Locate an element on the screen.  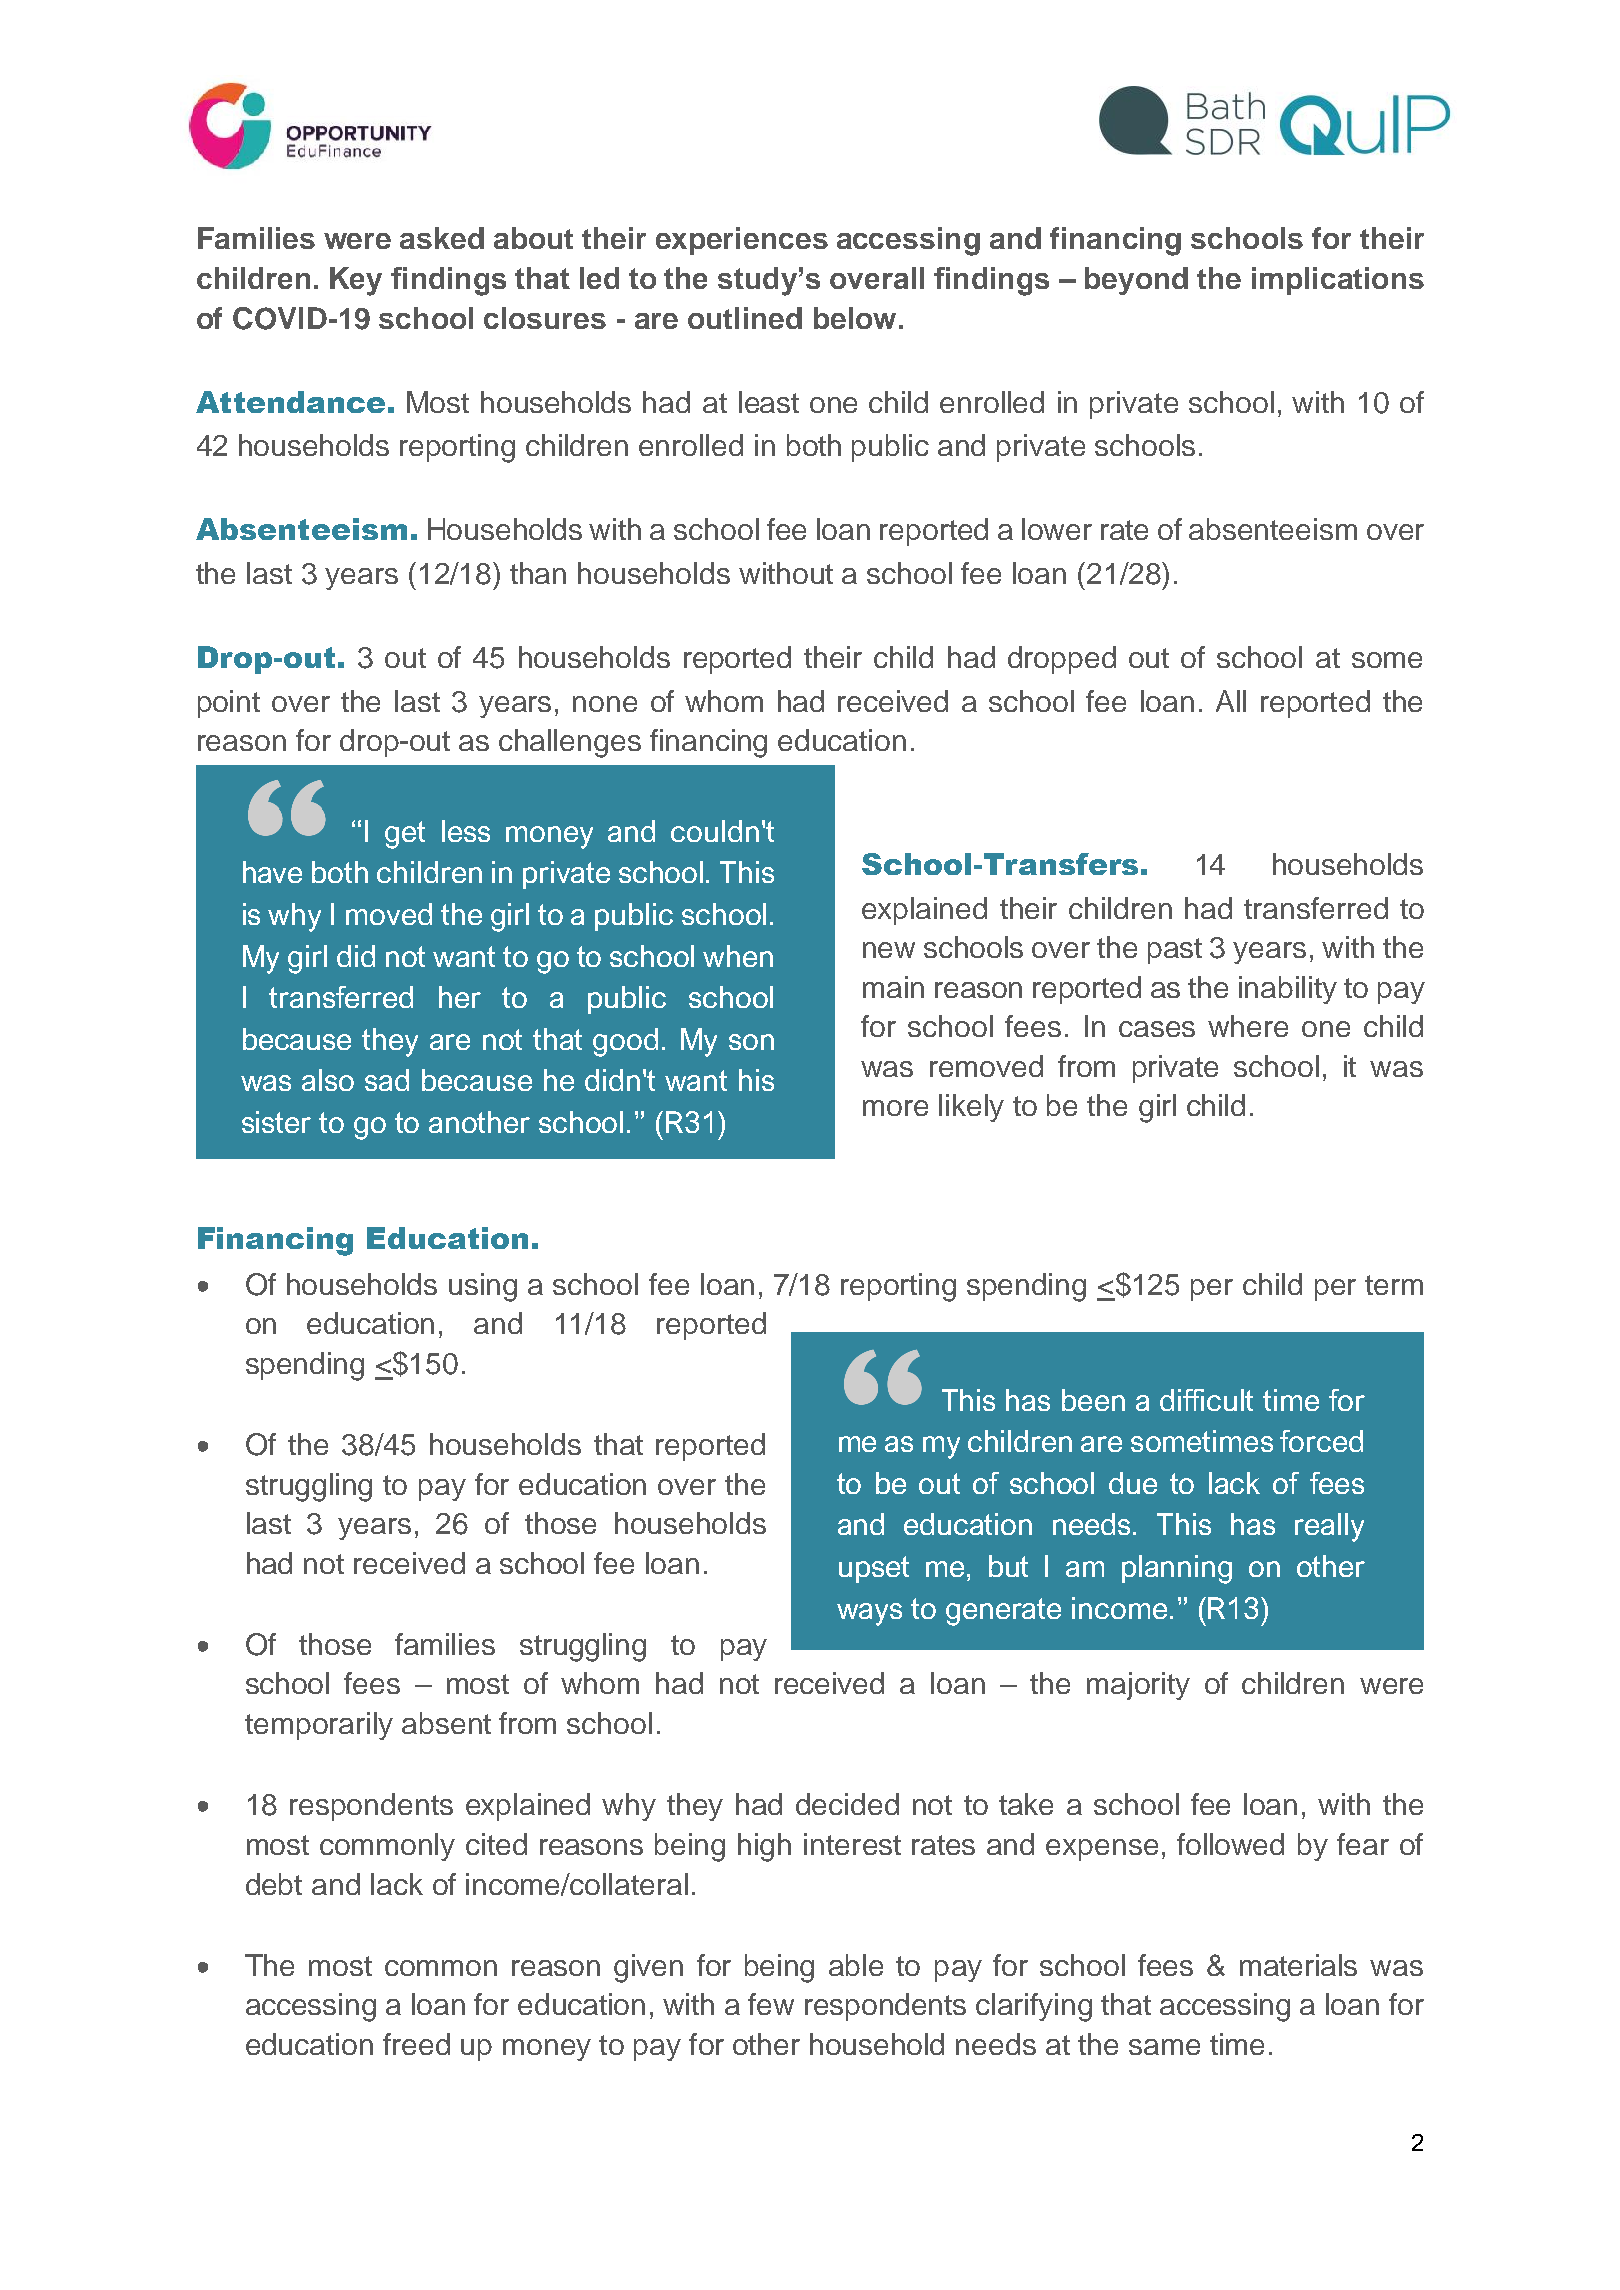
implications is located at coordinates (1338, 281).
